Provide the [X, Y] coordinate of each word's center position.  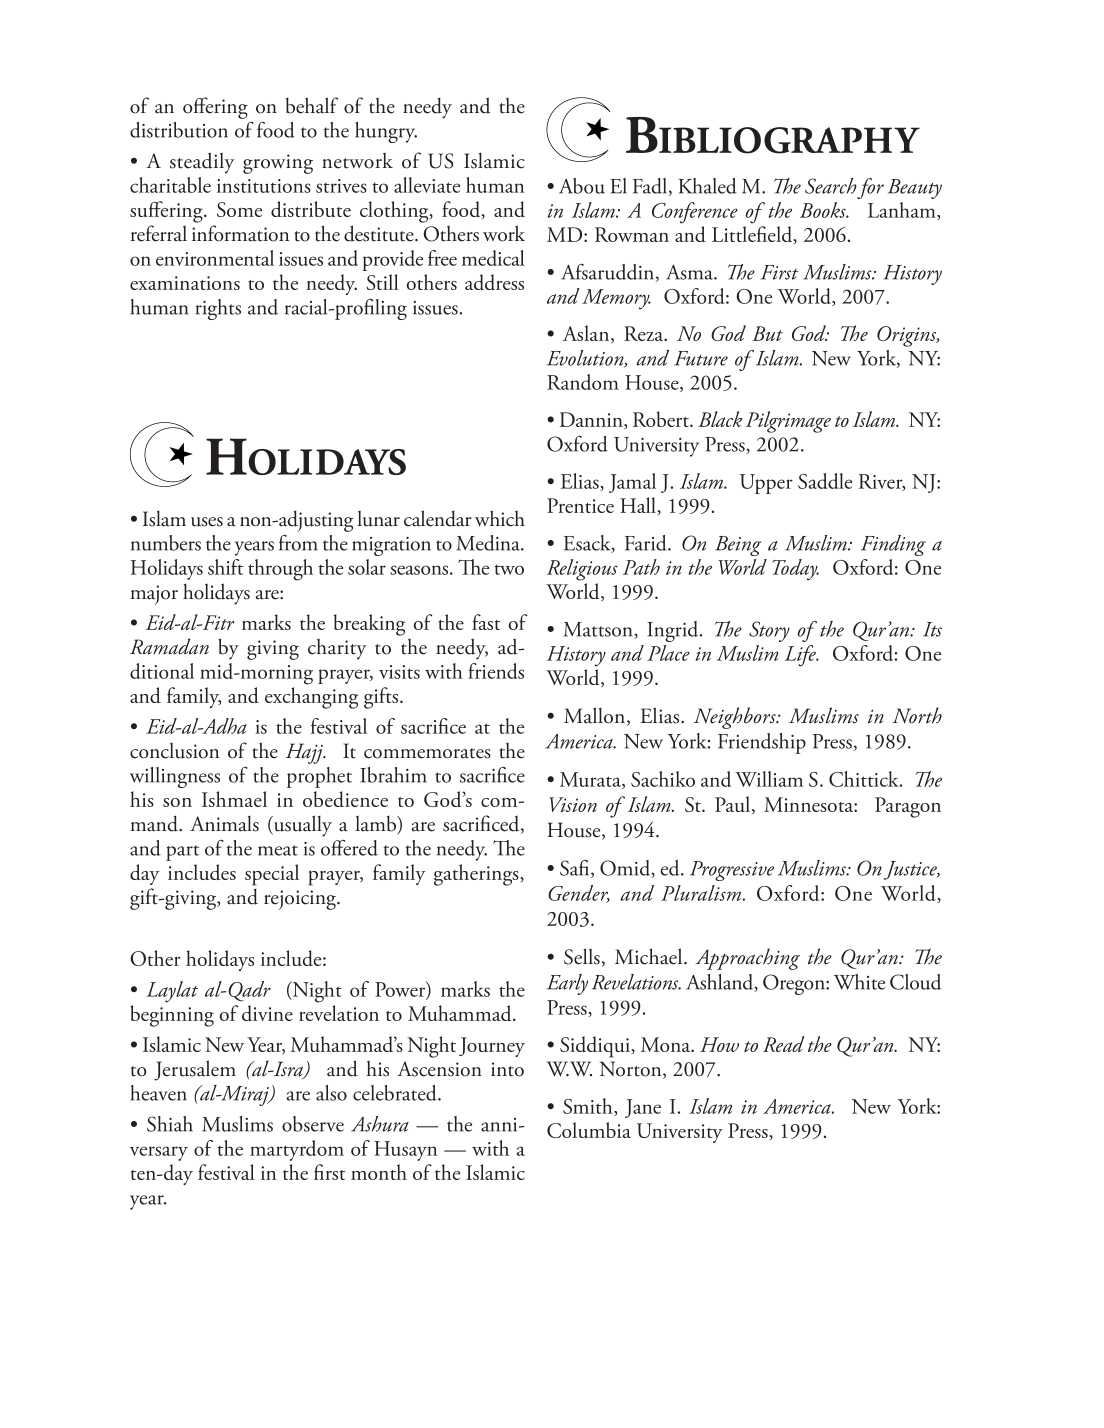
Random [583, 382]
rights [218, 309]
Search [831, 186]
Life [801, 656]
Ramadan [169, 646]
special [272, 875]
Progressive [732, 871]
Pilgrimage [788, 422]
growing [278, 164]
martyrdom [297, 1150]
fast [486, 622]
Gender [579, 894]
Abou [582, 186]
